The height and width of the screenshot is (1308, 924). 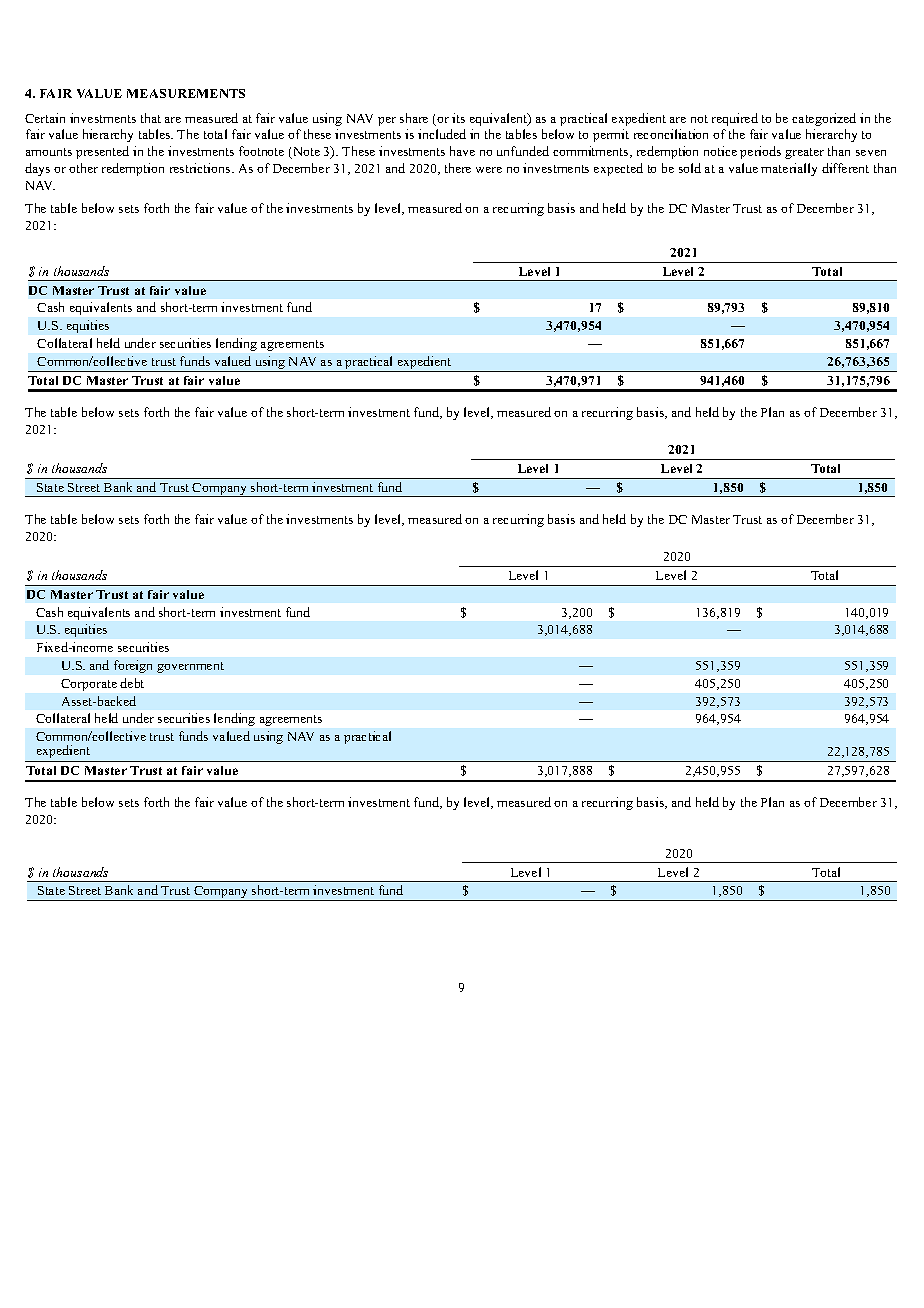 What do you see at coordinates (458, 168) in the screenshot?
I see `there` at bounding box center [458, 168].
